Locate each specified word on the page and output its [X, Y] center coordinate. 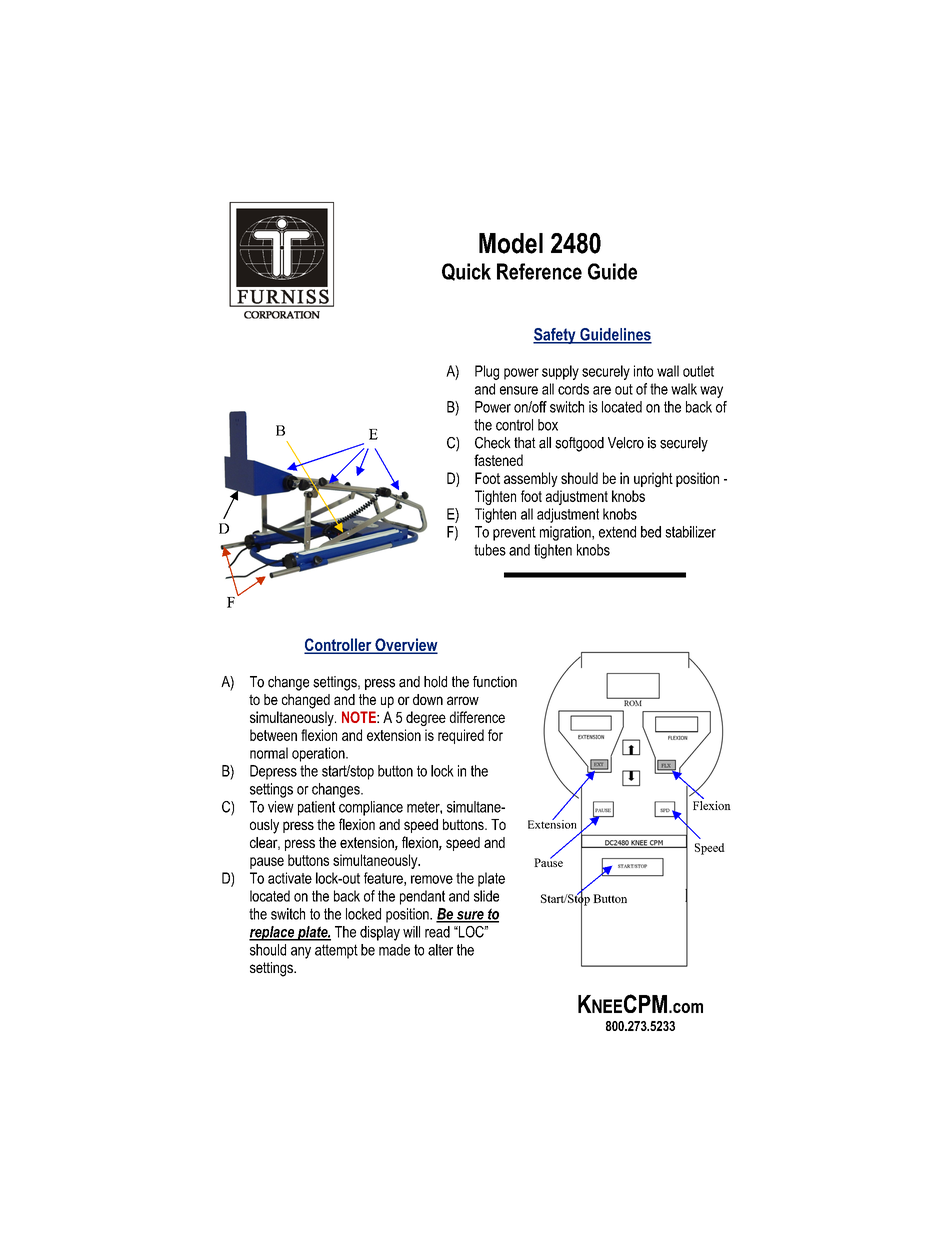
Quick [466, 272]
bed [651, 532]
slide [486, 896]
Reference [539, 271]
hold [435, 682]
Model [511, 243]
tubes [490, 550]
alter [440, 950]
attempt [336, 951]
